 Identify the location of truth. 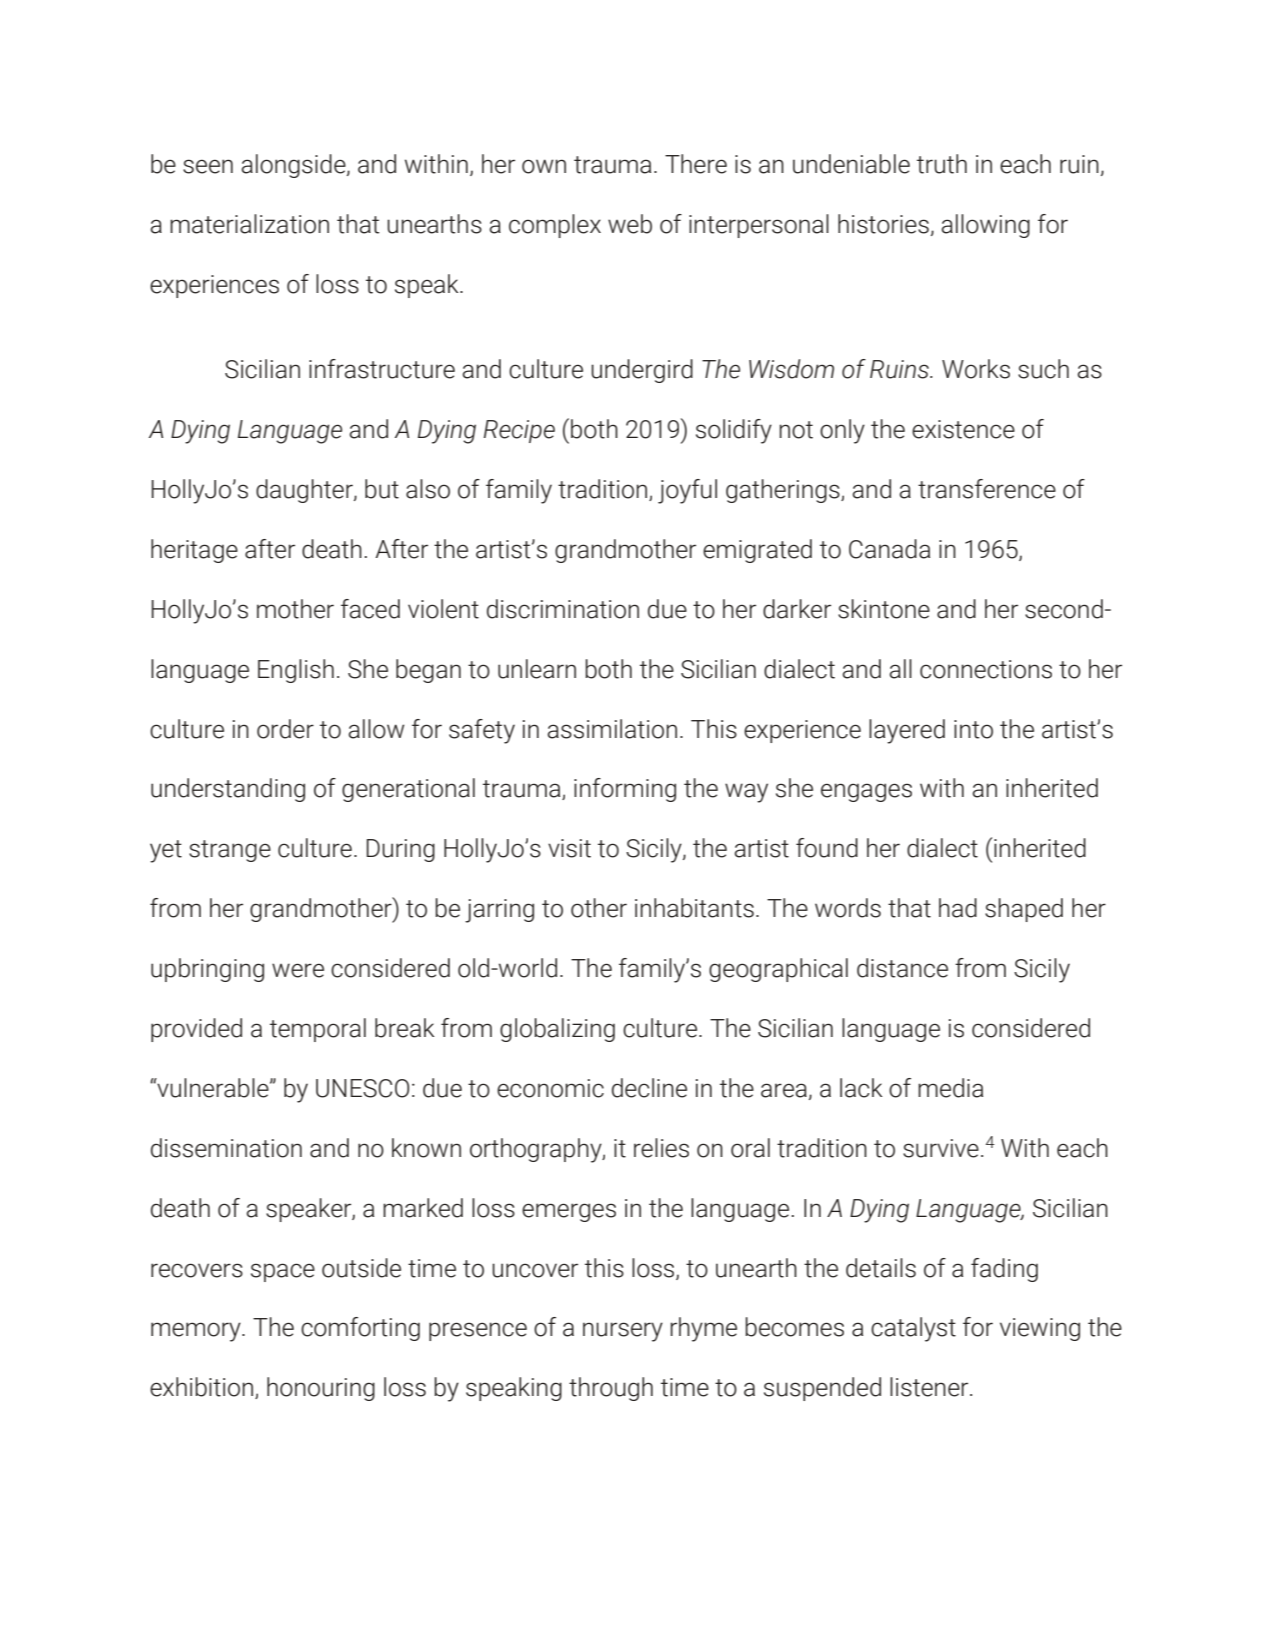
(942, 164).
